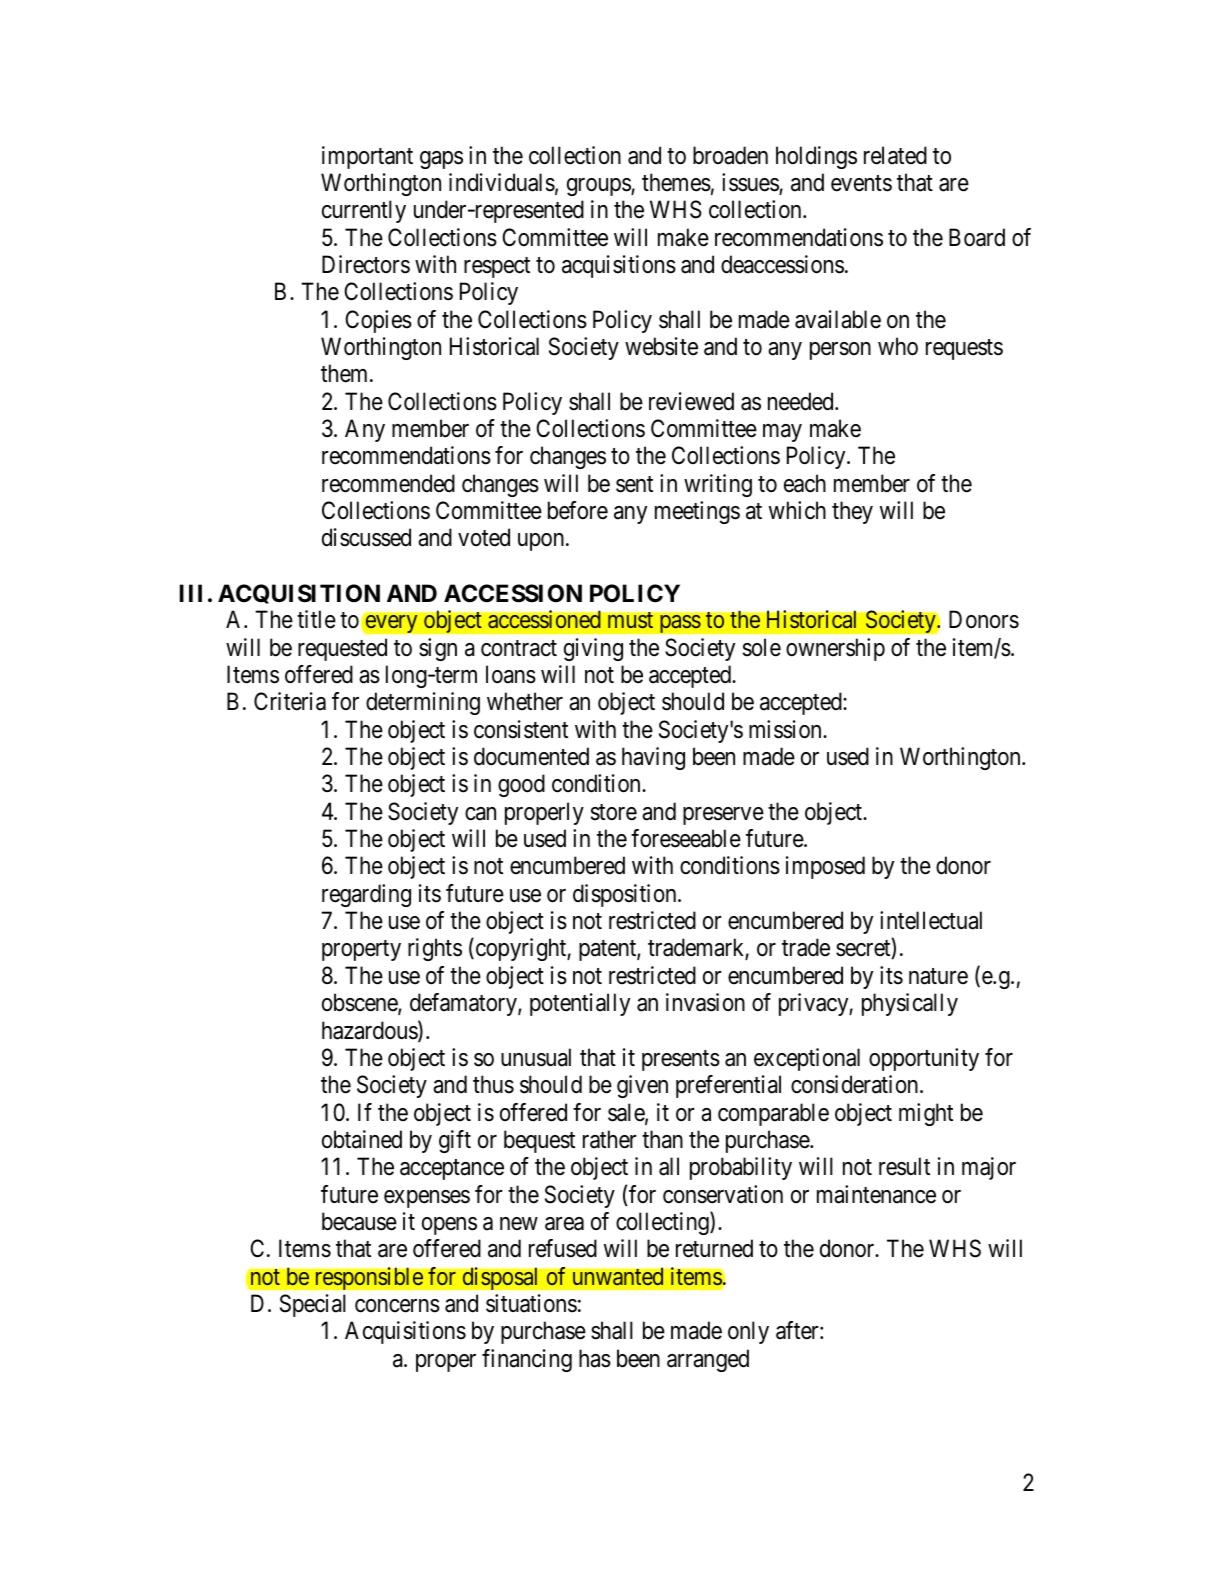  Describe the element at coordinates (852, 512) in the document. I see `they` at that location.
